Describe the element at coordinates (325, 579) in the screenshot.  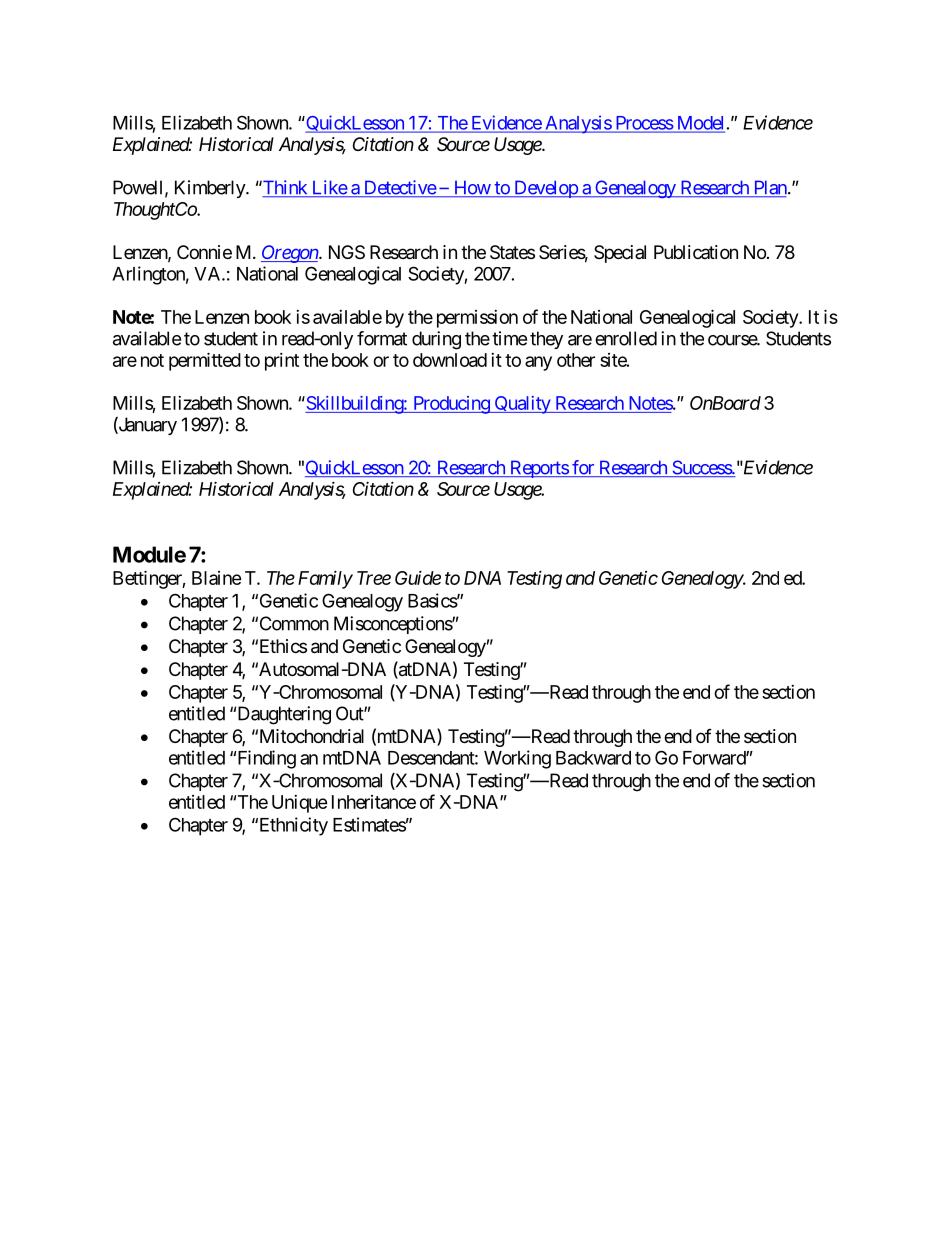
I see `Family` at that location.
